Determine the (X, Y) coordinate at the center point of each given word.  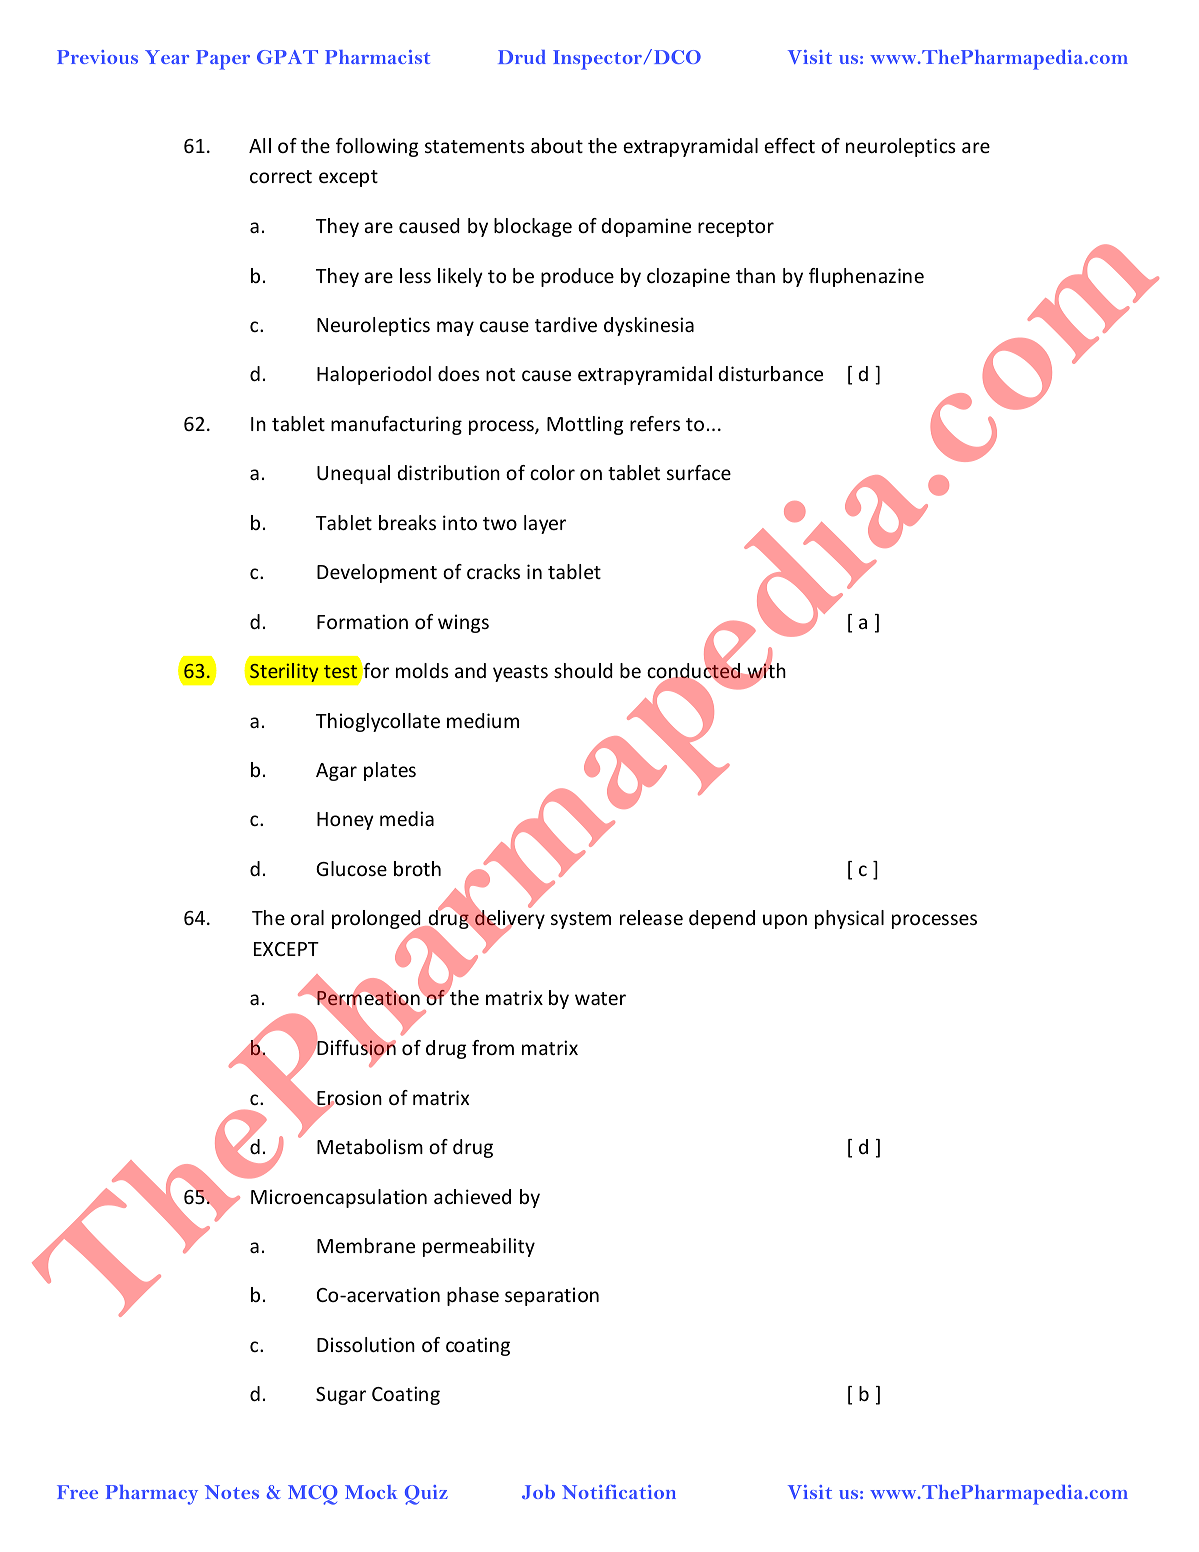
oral (307, 917)
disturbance (770, 373)
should (583, 670)
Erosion (348, 1099)
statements (474, 146)
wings (463, 623)
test (340, 671)
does (458, 373)
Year (167, 57)
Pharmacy (152, 1495)
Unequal (353, 474)
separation (552, 1296)
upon (785, 921)
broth (417, 868)
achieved (472, 1196)
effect (789, 145)
